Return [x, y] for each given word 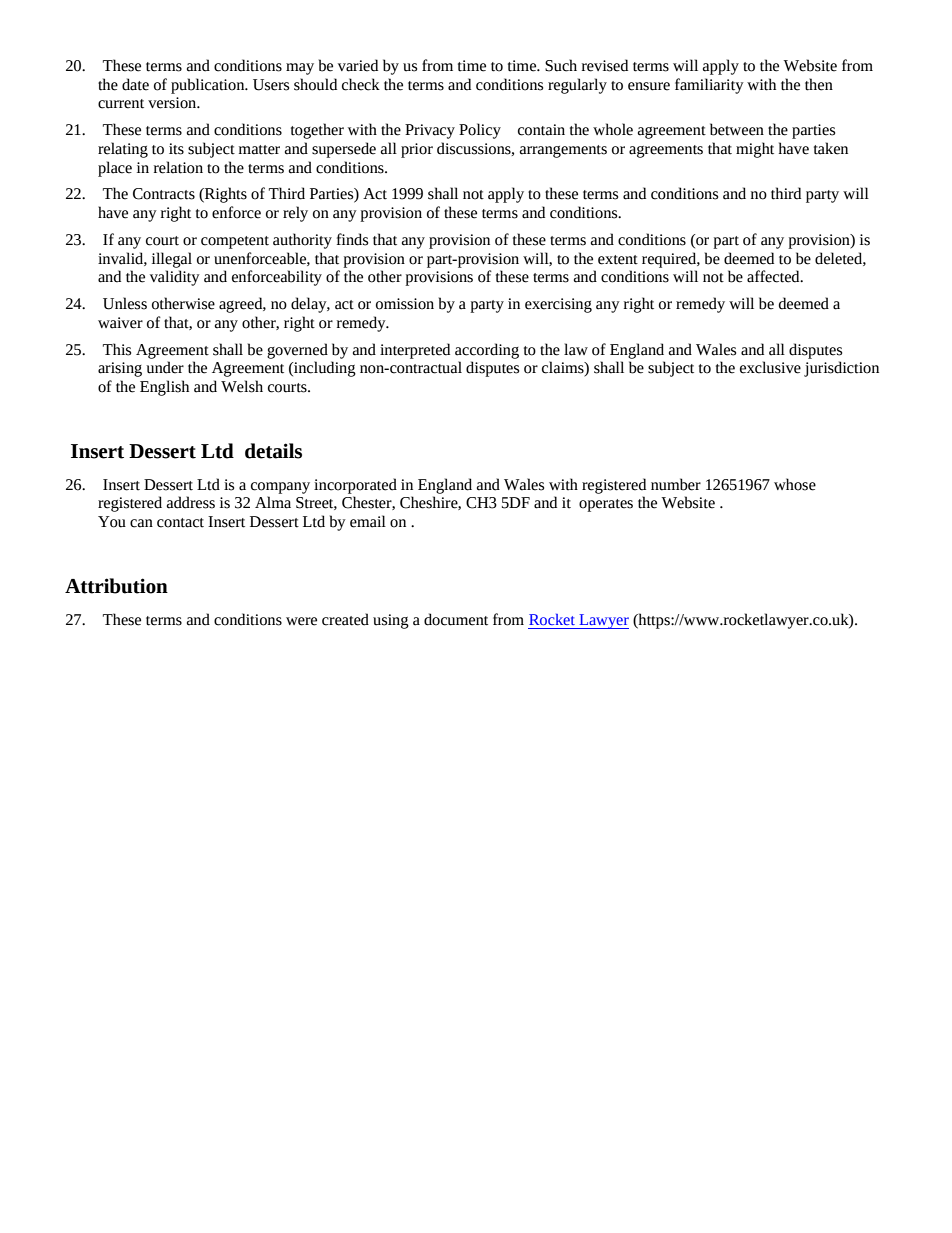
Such [561, 65]
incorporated [355, 486]
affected [774, 276]
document [456, 619]
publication [209, 86]
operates [606, 505]
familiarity [709, 86]
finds [352, 239]
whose [795, 484]
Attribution [116, 586]
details [273, 451]
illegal [172, 260]
